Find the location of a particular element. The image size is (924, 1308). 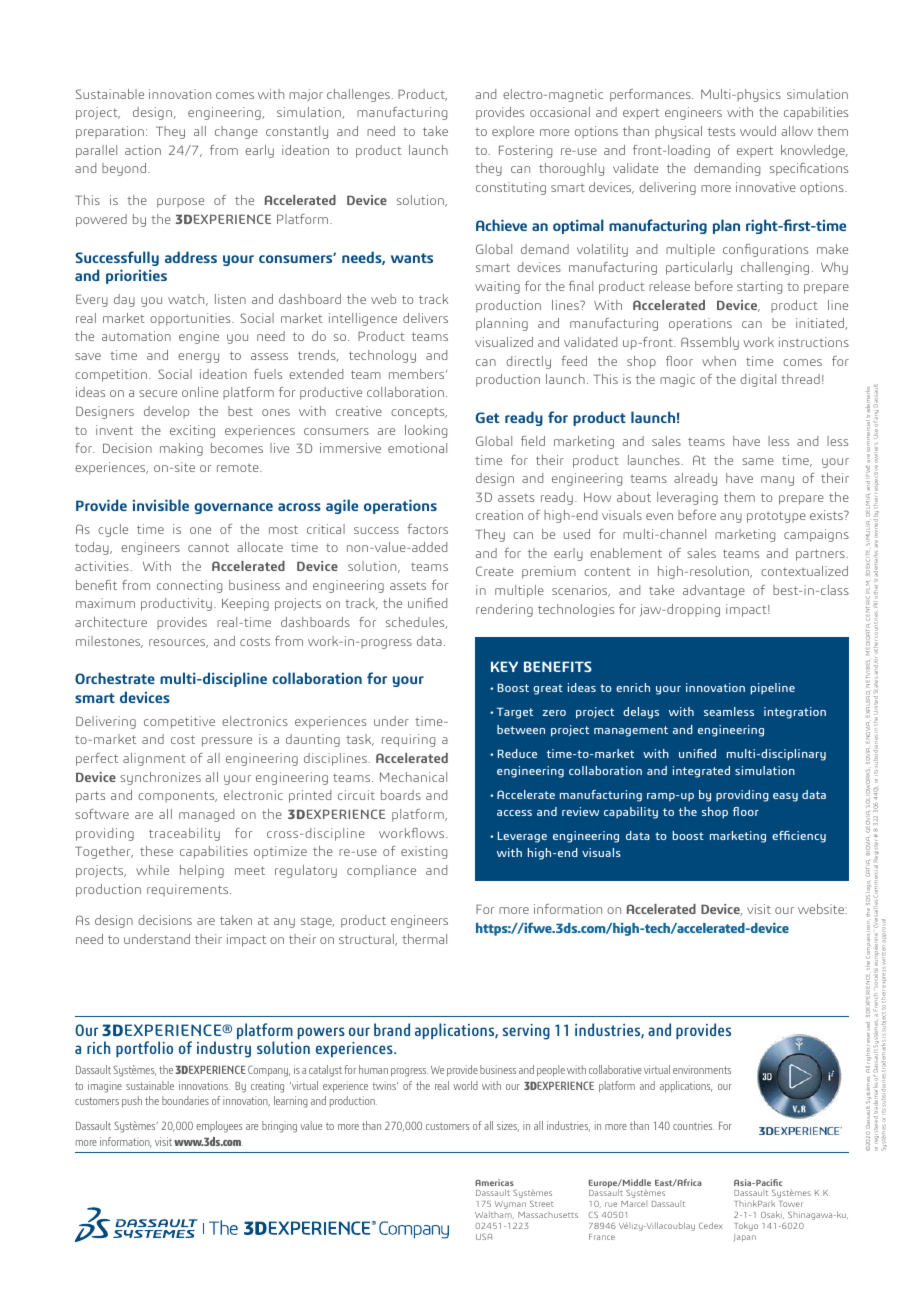

concepts is located at coordinates (419, 413).
